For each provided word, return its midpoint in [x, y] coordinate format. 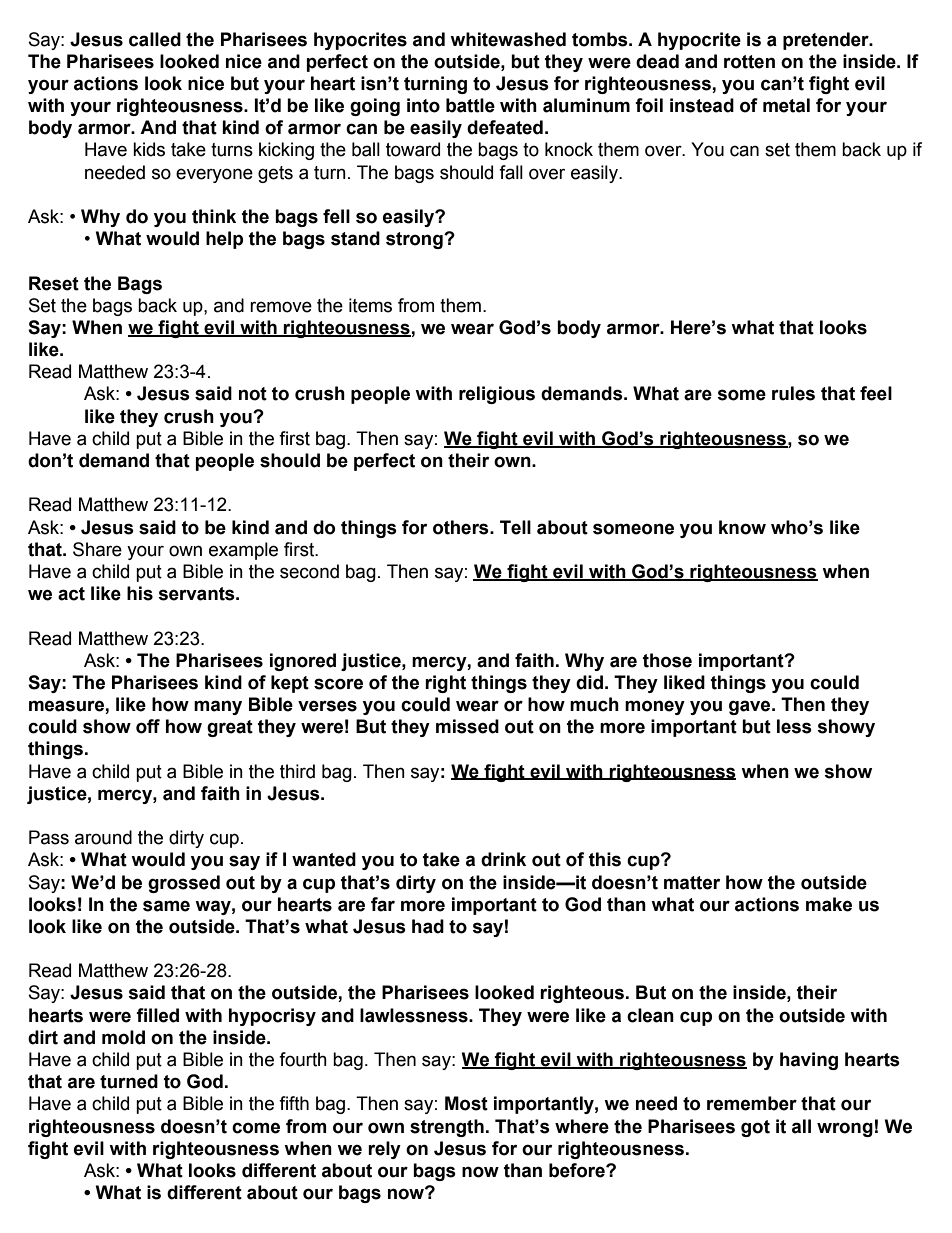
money [655, 707]
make [829, 904]
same [166, 906]
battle [470, 105]
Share [97, 549]
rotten [749, 62]
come [256, 1128]
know [742, 527]
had [428, 926]
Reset [54, 283]
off [148, 726]
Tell [515, 527]
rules [793, 393]
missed [467, 726]
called [155, 39]
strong [415, 240]
